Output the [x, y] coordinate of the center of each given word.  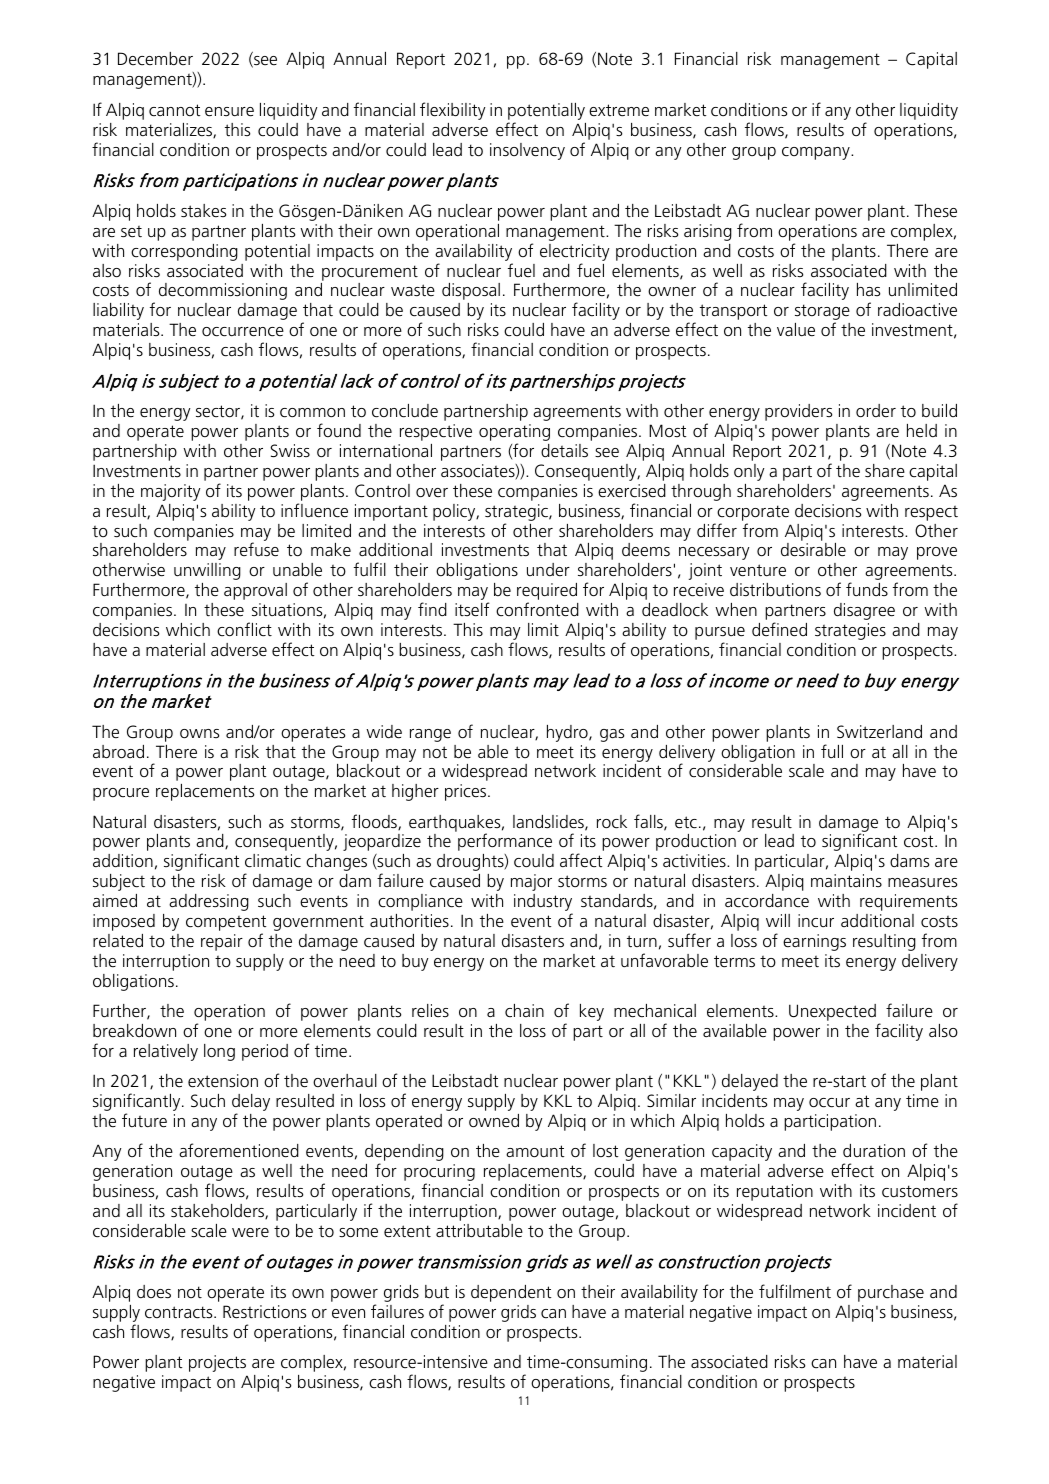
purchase [891, 1293]
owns [199, 734]
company [817, 153]
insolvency [527, 151]
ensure [229, 112]
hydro [568, 733]
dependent [511, 1293]
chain [524, 1010]
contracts [180, 1312]
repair [222, 942]
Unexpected [832, 1012]
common [312, 413]
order [876, 411]
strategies [850, 631]
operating [514, 434]
